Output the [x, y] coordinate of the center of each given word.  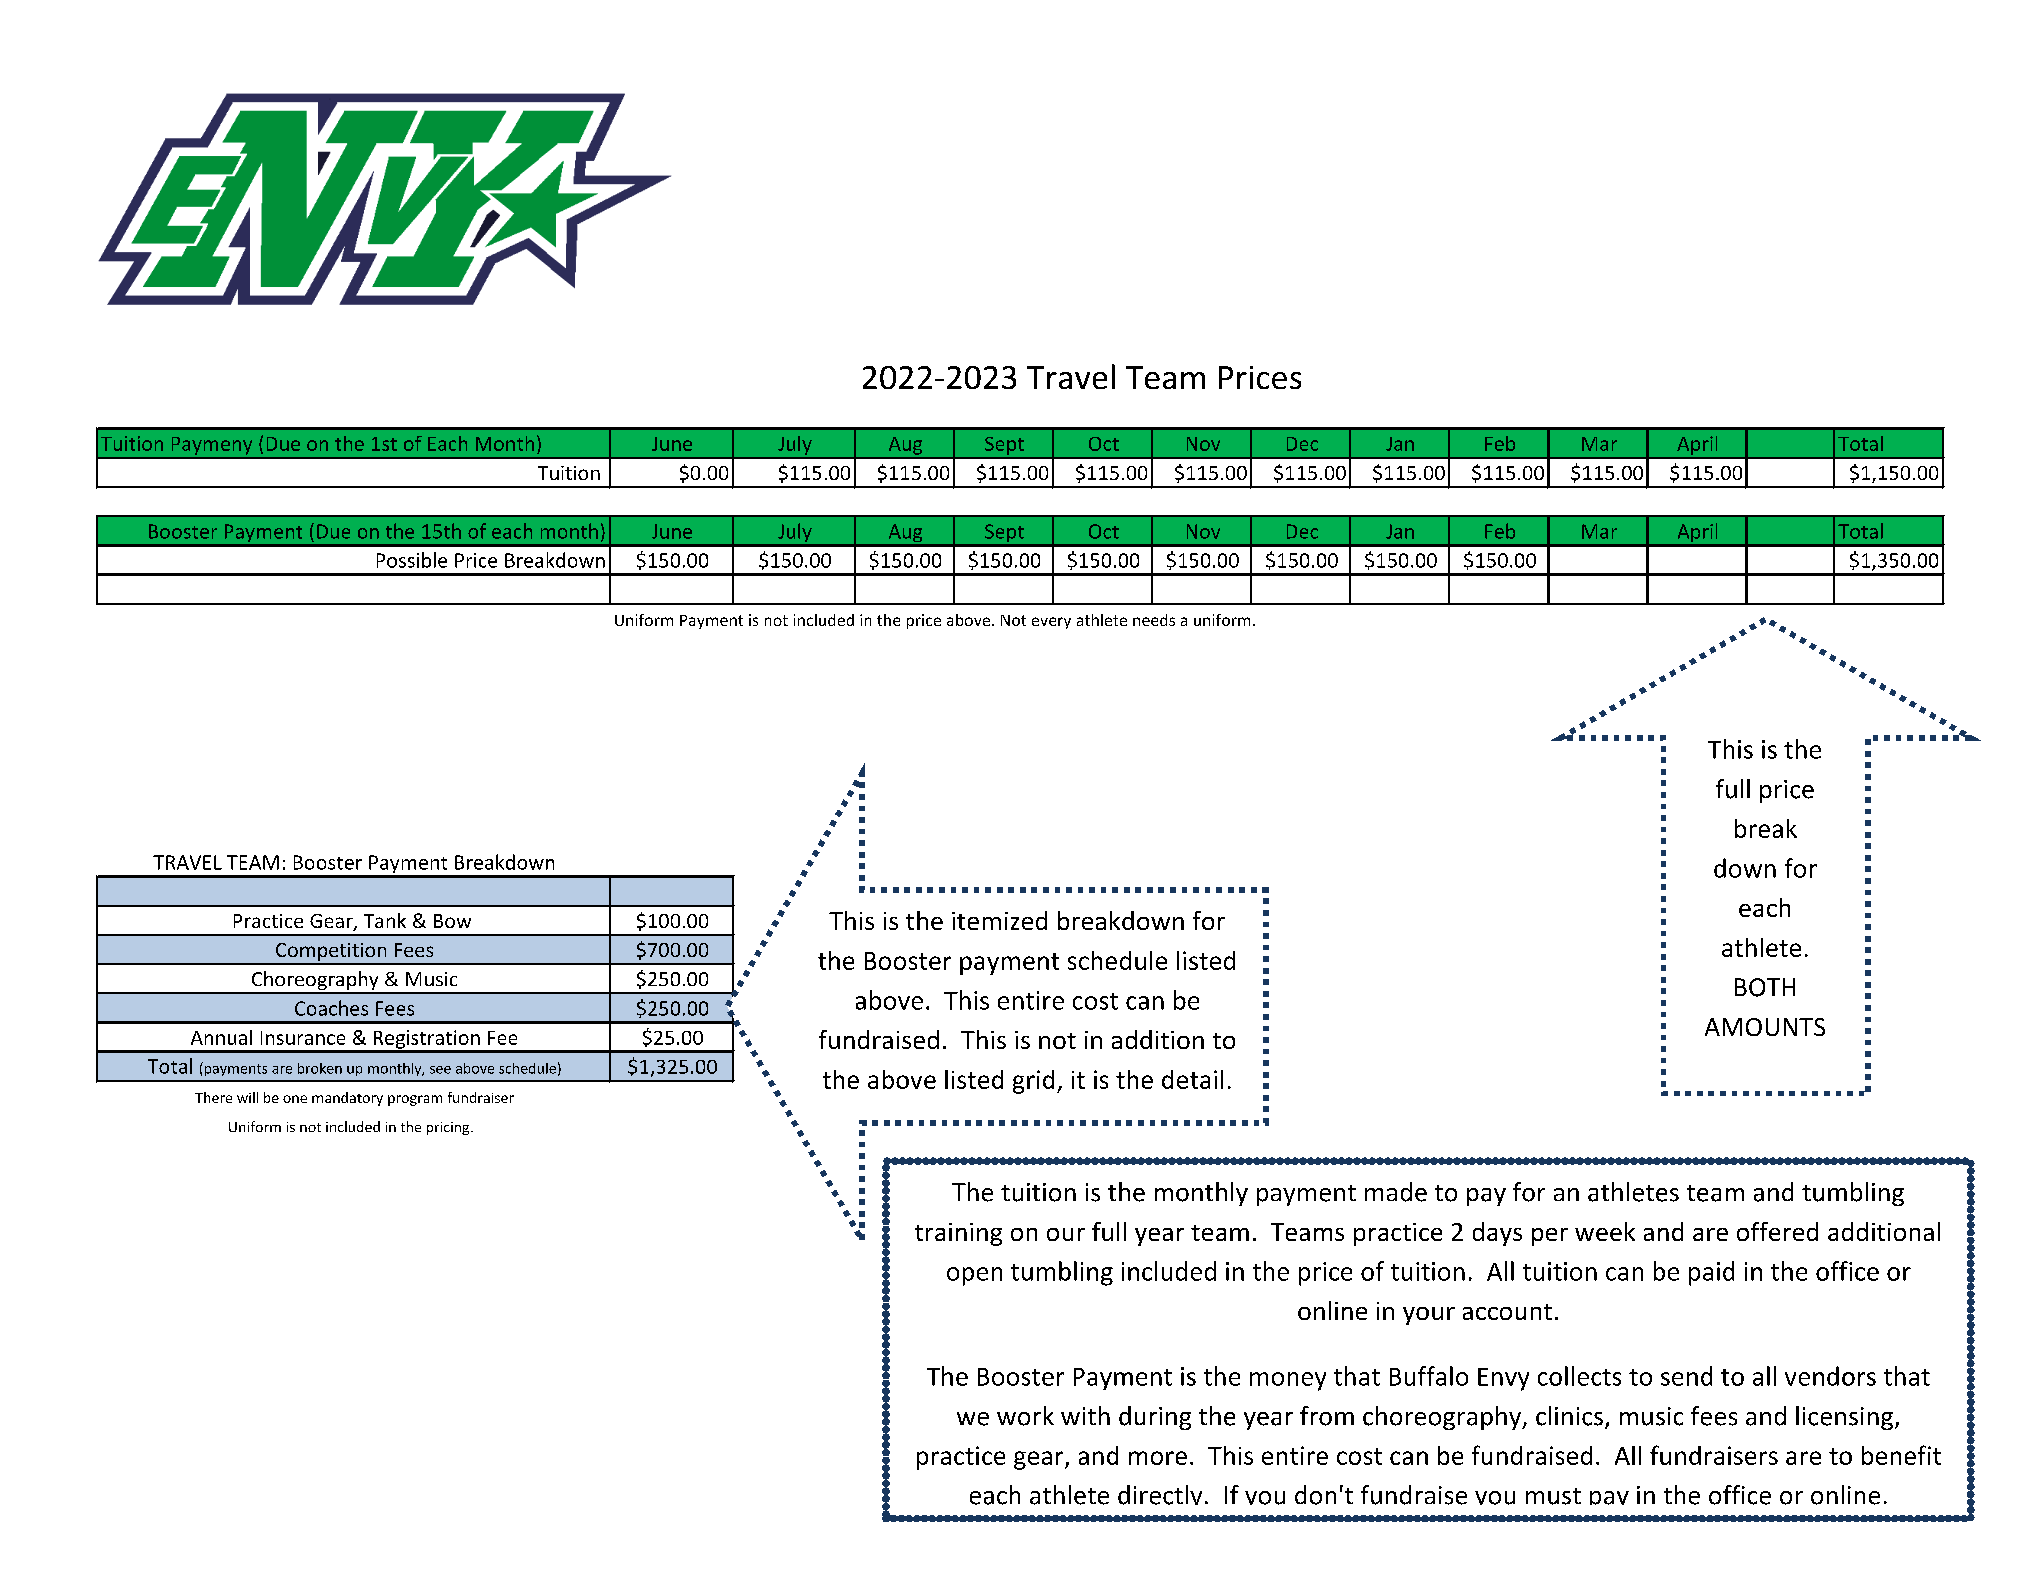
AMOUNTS [1765, 1027]
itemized [999, 920]
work [1025, 1416]
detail [1192, 1079]
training [958, 1234]
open [974, 1276]
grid [1033, 1082]
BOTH [1765, 987]
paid [1711, 1273]
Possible [412, 560]
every [1051, 623]
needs [1154, 620]
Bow [452, 921]
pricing [449, 1128]
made [1396, 1192]
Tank [385, 920]
